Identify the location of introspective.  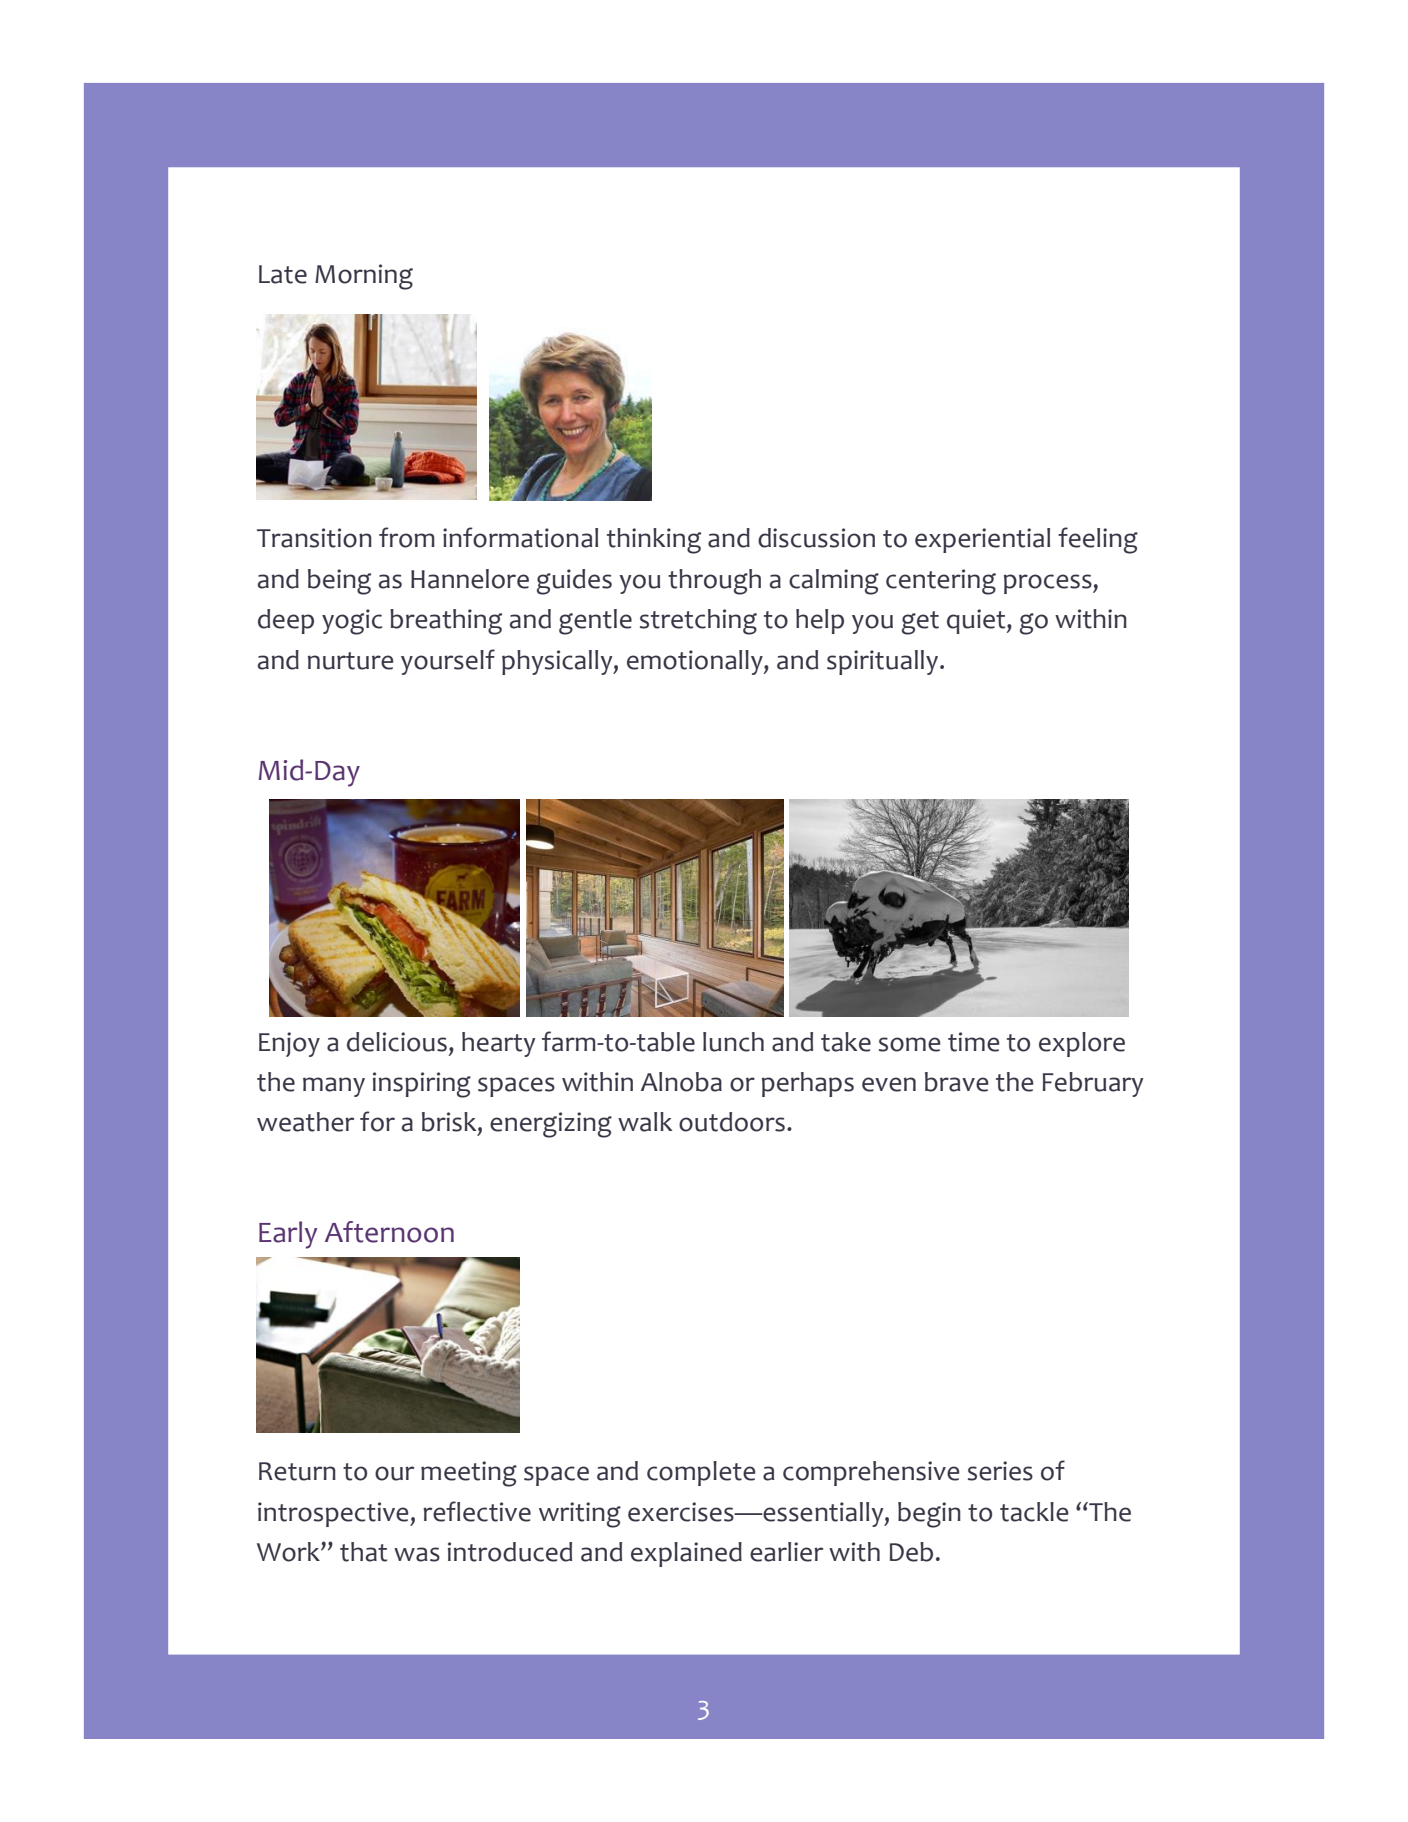
(334, 1514).
